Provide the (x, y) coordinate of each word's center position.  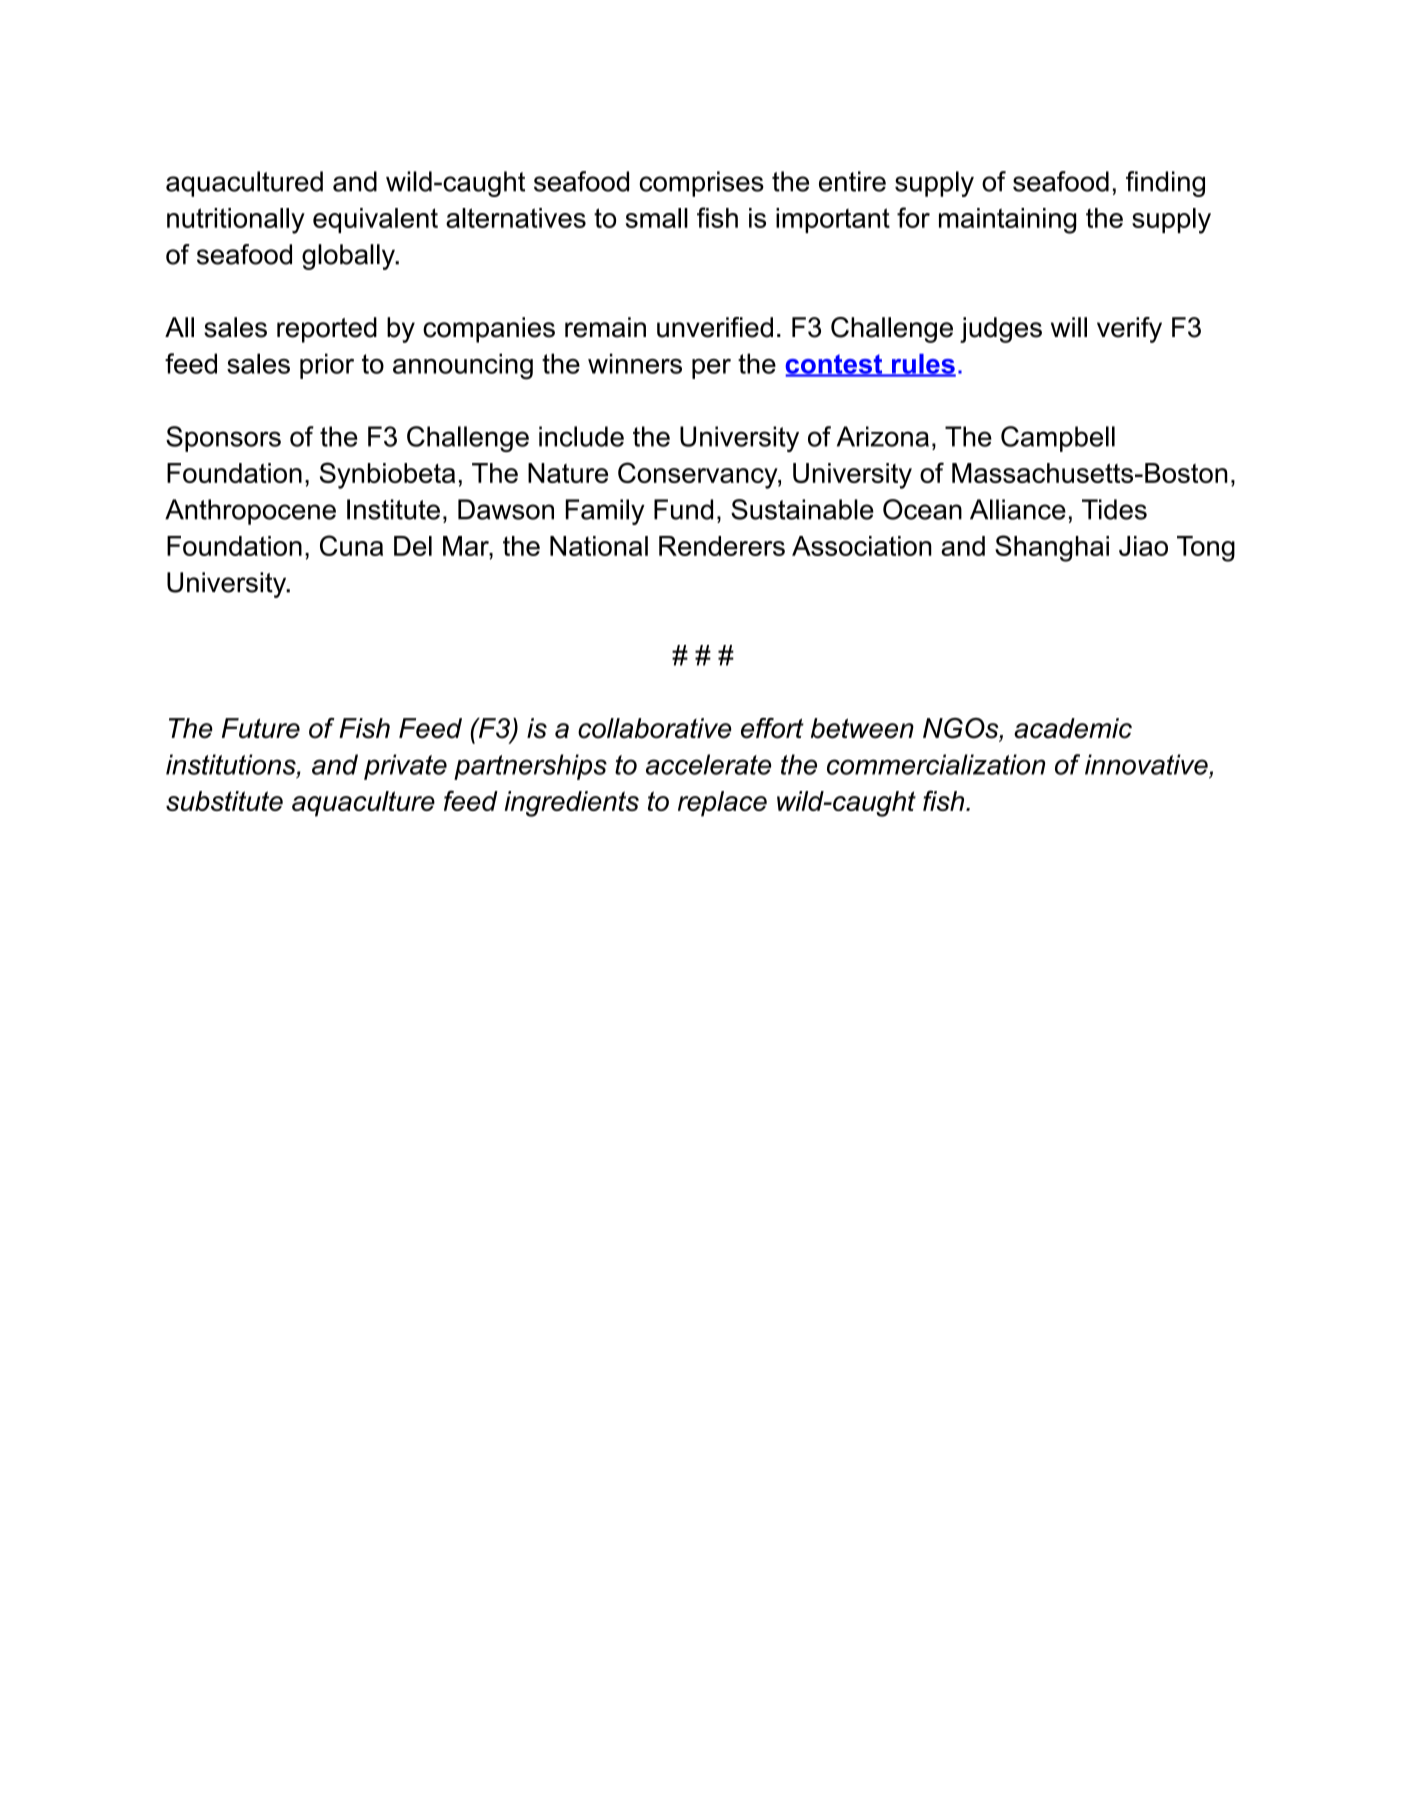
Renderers (722, 546)
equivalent (375, 220)
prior (327, 366)
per (711, 369)
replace (722, 804)
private (405, 767)
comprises (702, 184)
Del (413, 546)
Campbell (1058, 439)
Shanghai (1052, 548)
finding (1165, 184)
